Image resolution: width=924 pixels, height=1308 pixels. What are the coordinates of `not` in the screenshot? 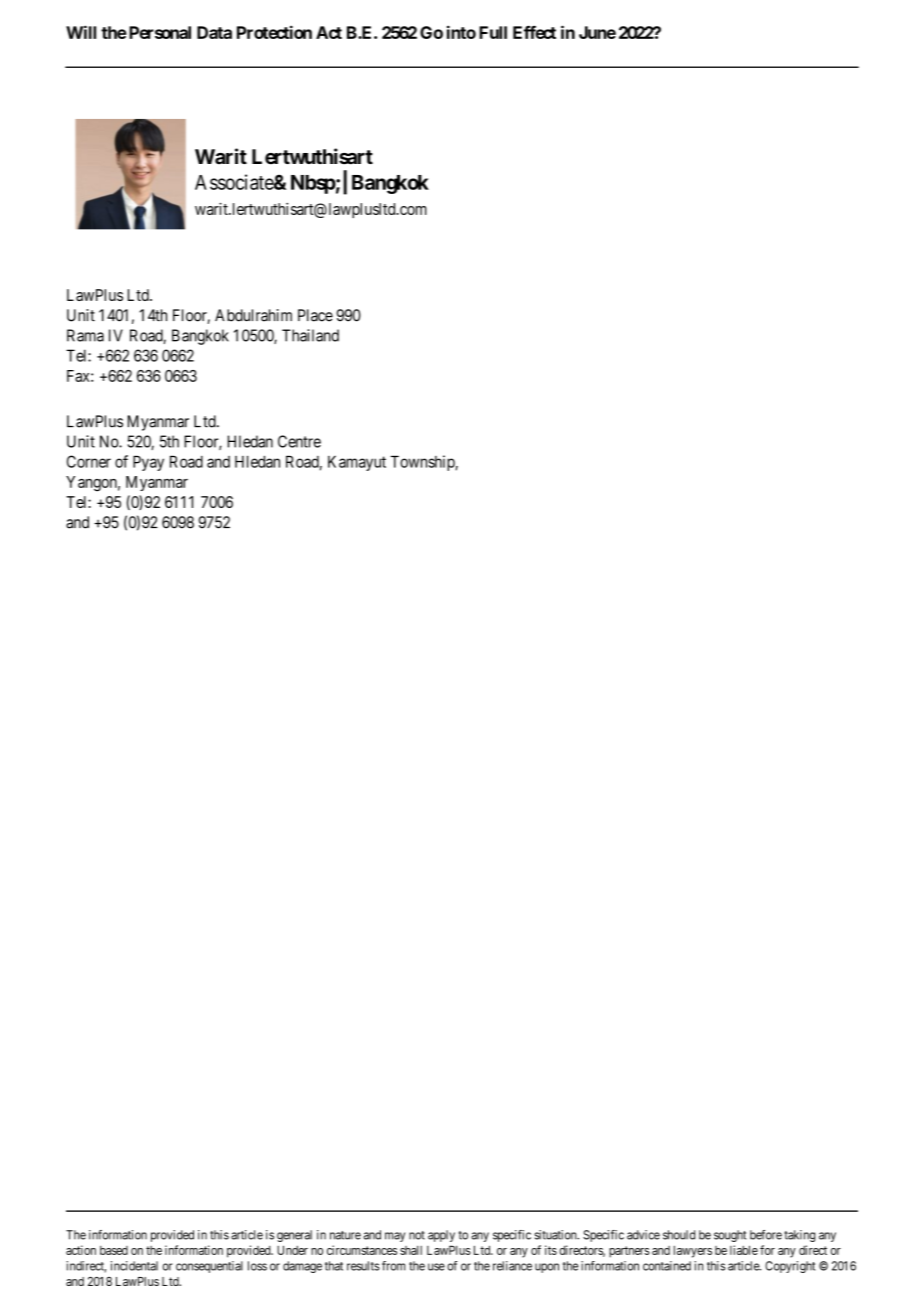 It's located at (417, 1235).
